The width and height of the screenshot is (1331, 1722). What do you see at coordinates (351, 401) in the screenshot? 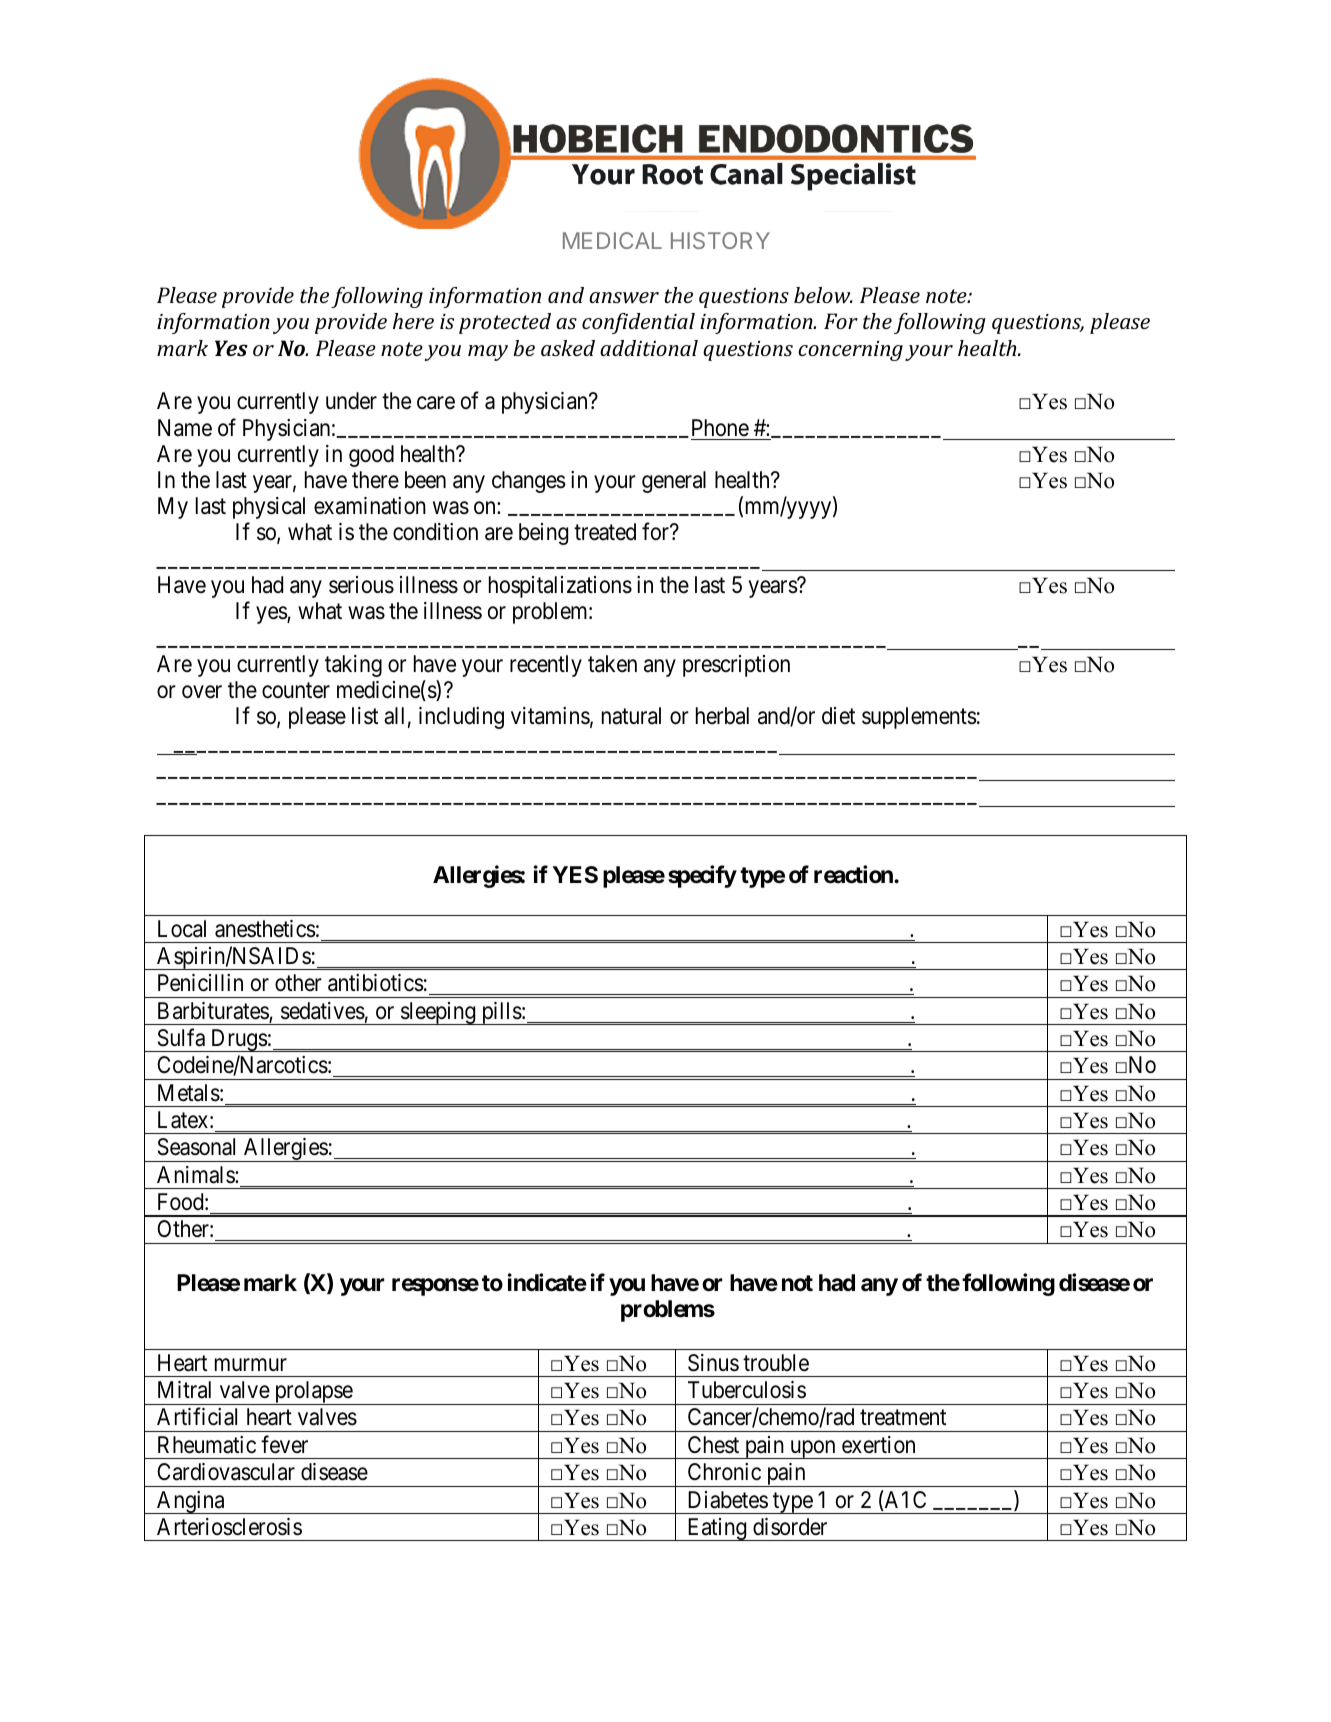
I see `under` at bounding box center [351, 401].
